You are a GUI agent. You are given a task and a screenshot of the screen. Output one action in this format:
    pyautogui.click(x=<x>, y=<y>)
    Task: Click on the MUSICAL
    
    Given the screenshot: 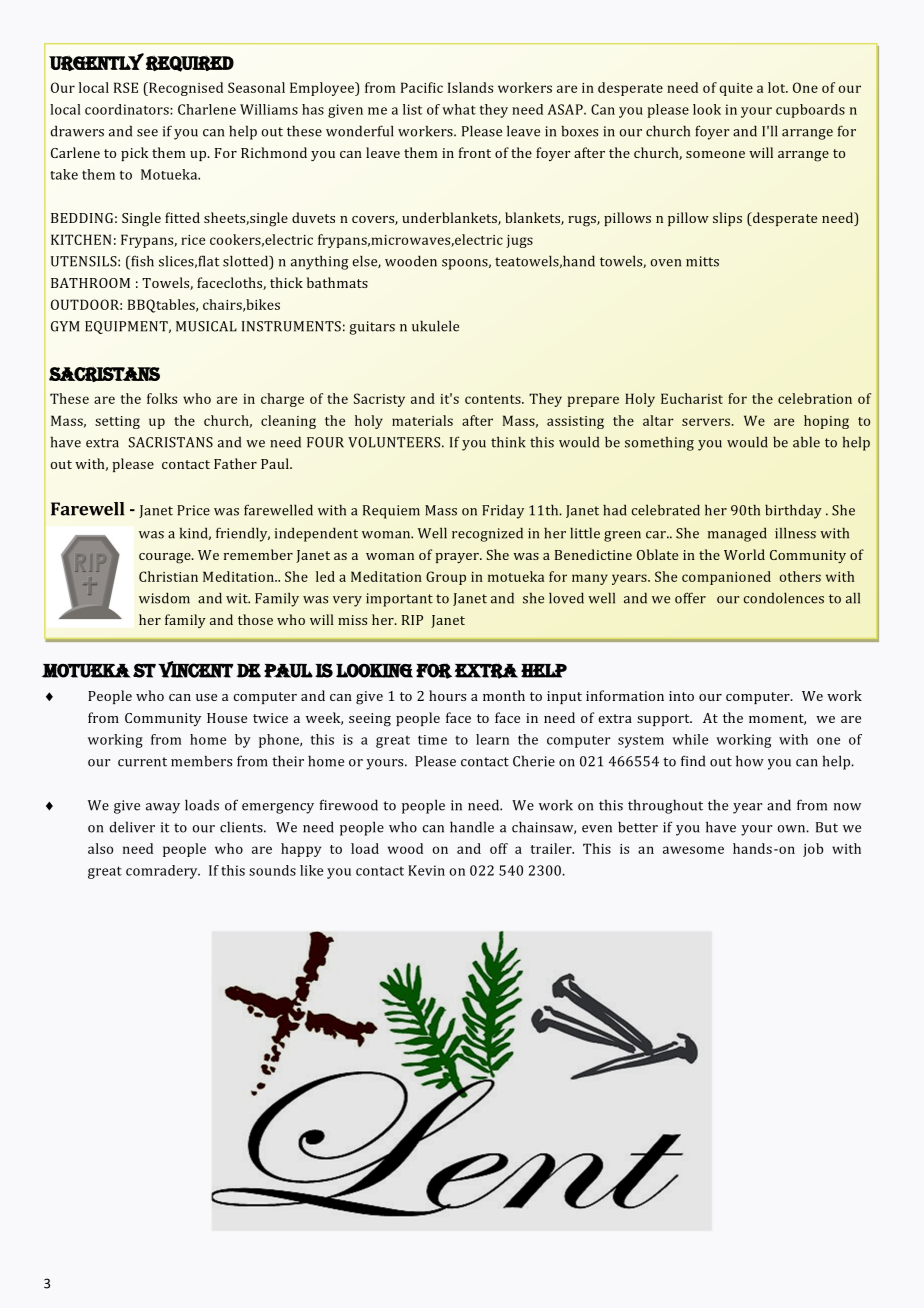 What is the action you would take?
    pyautogui.click(x=206, y=326)
